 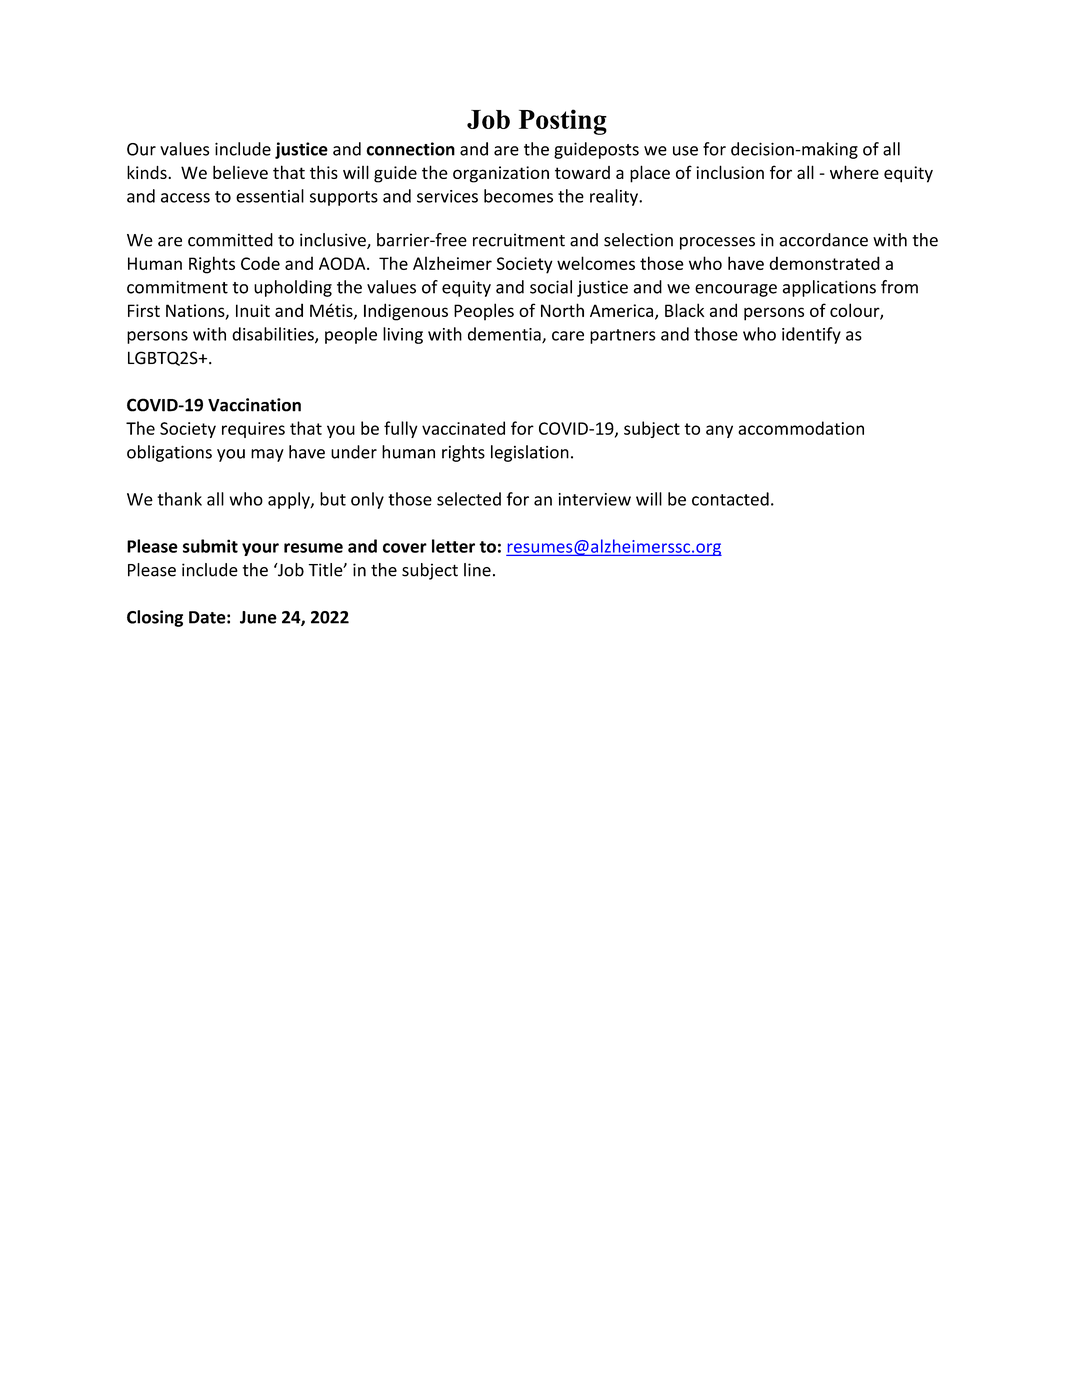 What do you see at coordinates (258, 617) in the image?
I see `June` at bounding box center [258, 617].
